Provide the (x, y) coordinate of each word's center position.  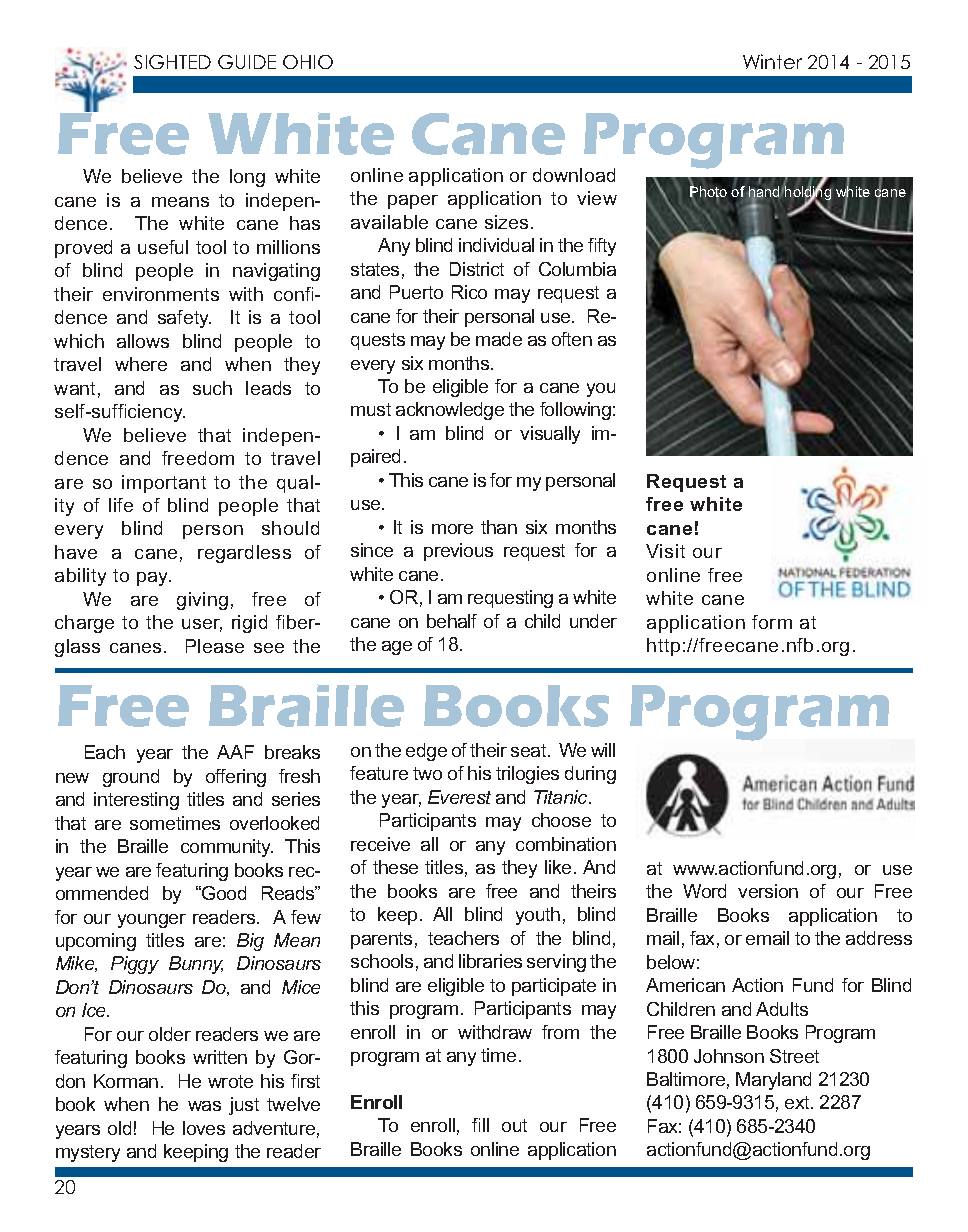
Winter (772, 61)
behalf (452, 621)
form (772, 622)
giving (202, 601)
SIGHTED (172, 62)
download (574, 175)
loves (204, 1128)
